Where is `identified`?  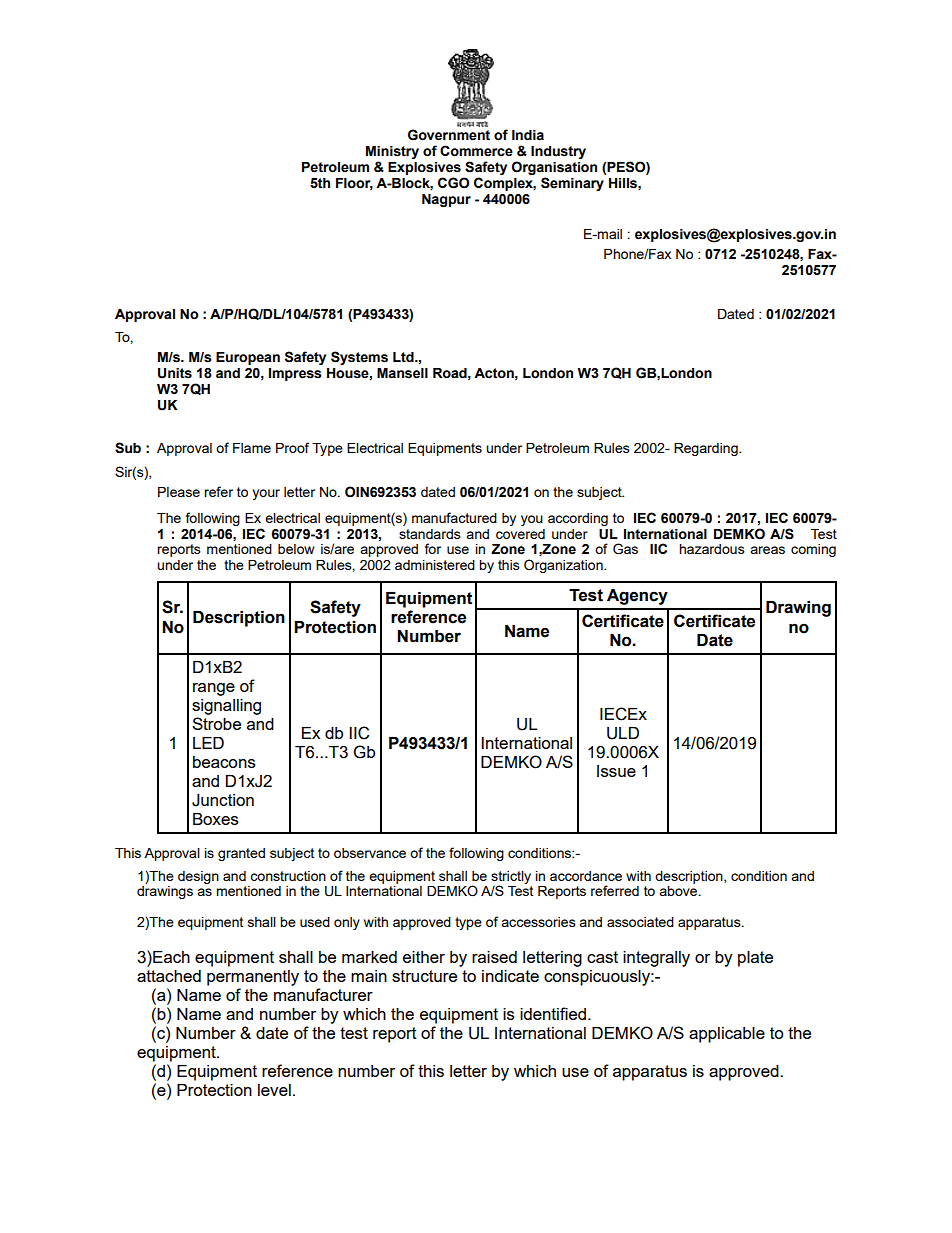
identified is located at coordinates (553, 1013).
